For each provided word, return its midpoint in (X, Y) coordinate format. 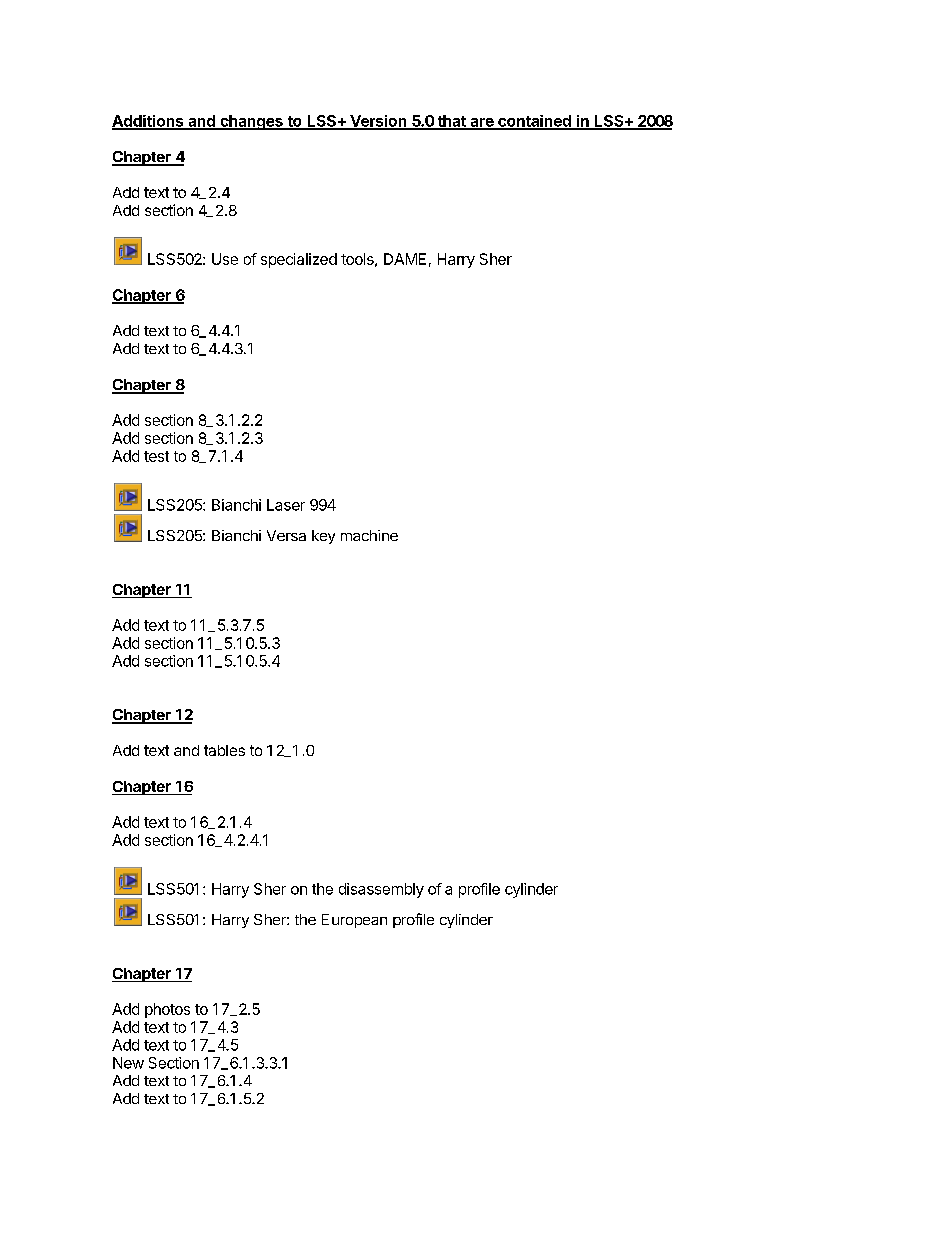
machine (369, 535)
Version (378, 122)
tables (224, 750)
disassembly (381, 890)
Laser (286, 505)
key (323, 537)
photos (167, 1010)
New (128, 1063)
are (482, 123)
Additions (149, 122)
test (156, 456)
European (354, 921)
